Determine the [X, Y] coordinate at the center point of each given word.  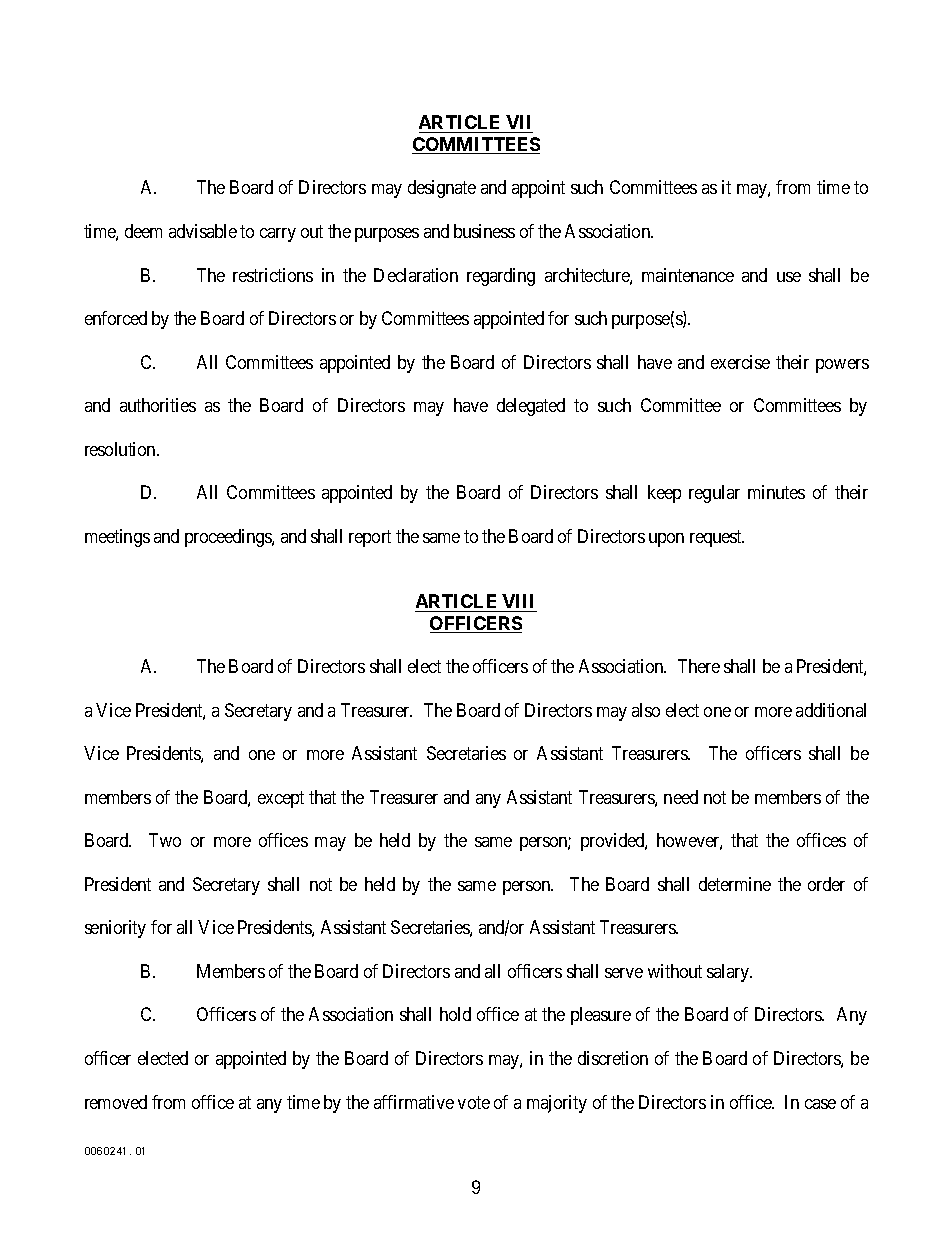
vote [474, 1102]
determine [735, 884]
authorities [158, 405]
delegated [531, 407]
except [281, 799]
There [699, 666]
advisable [203, 231]
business [484, 231]
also [646, 710]
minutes [776, 492]
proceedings [229, 538]
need [681, 797]
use [789, 277]
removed [116, 1102]
